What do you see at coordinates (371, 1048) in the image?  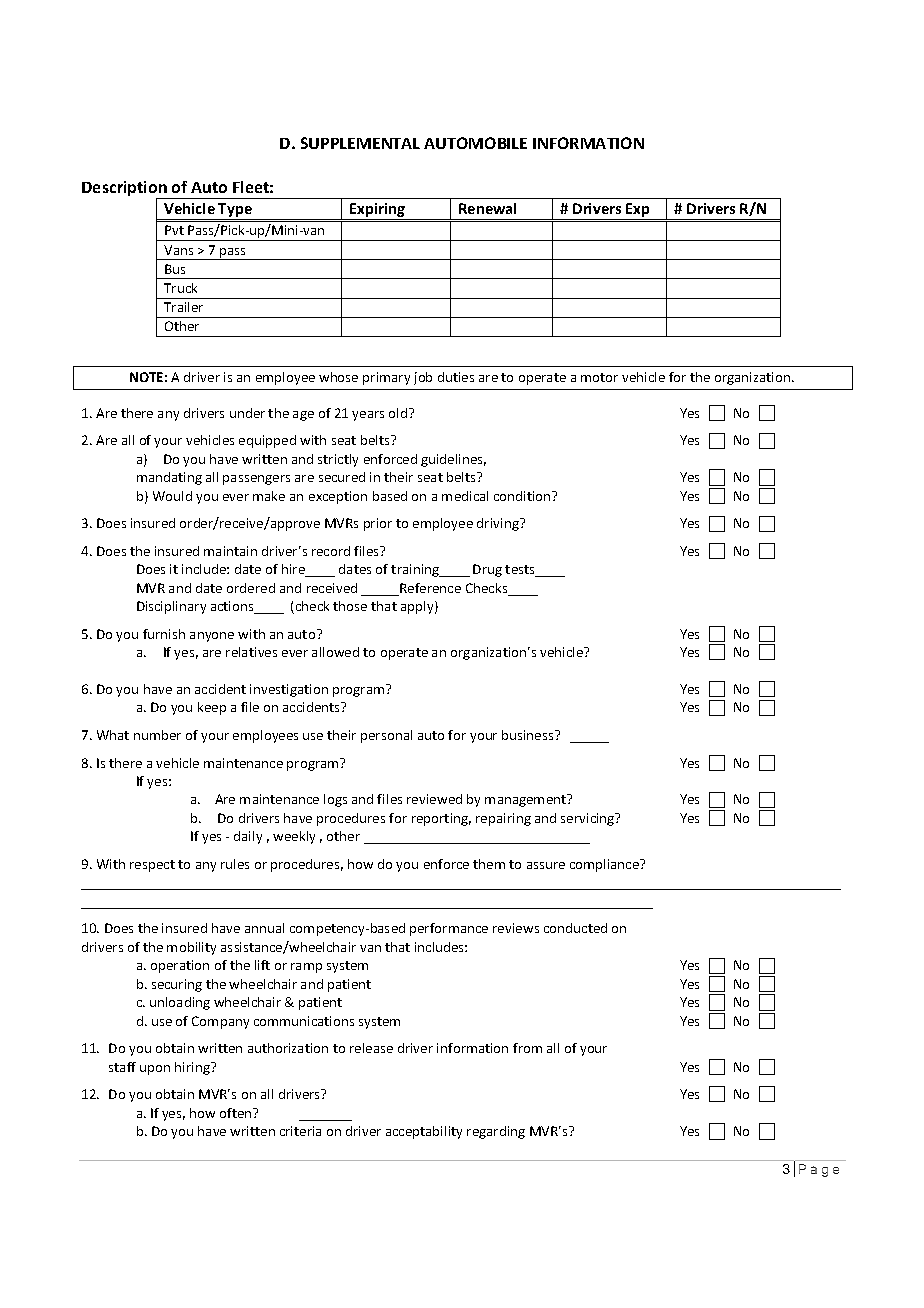 I see `release` at bounding box center [371, 1048].
